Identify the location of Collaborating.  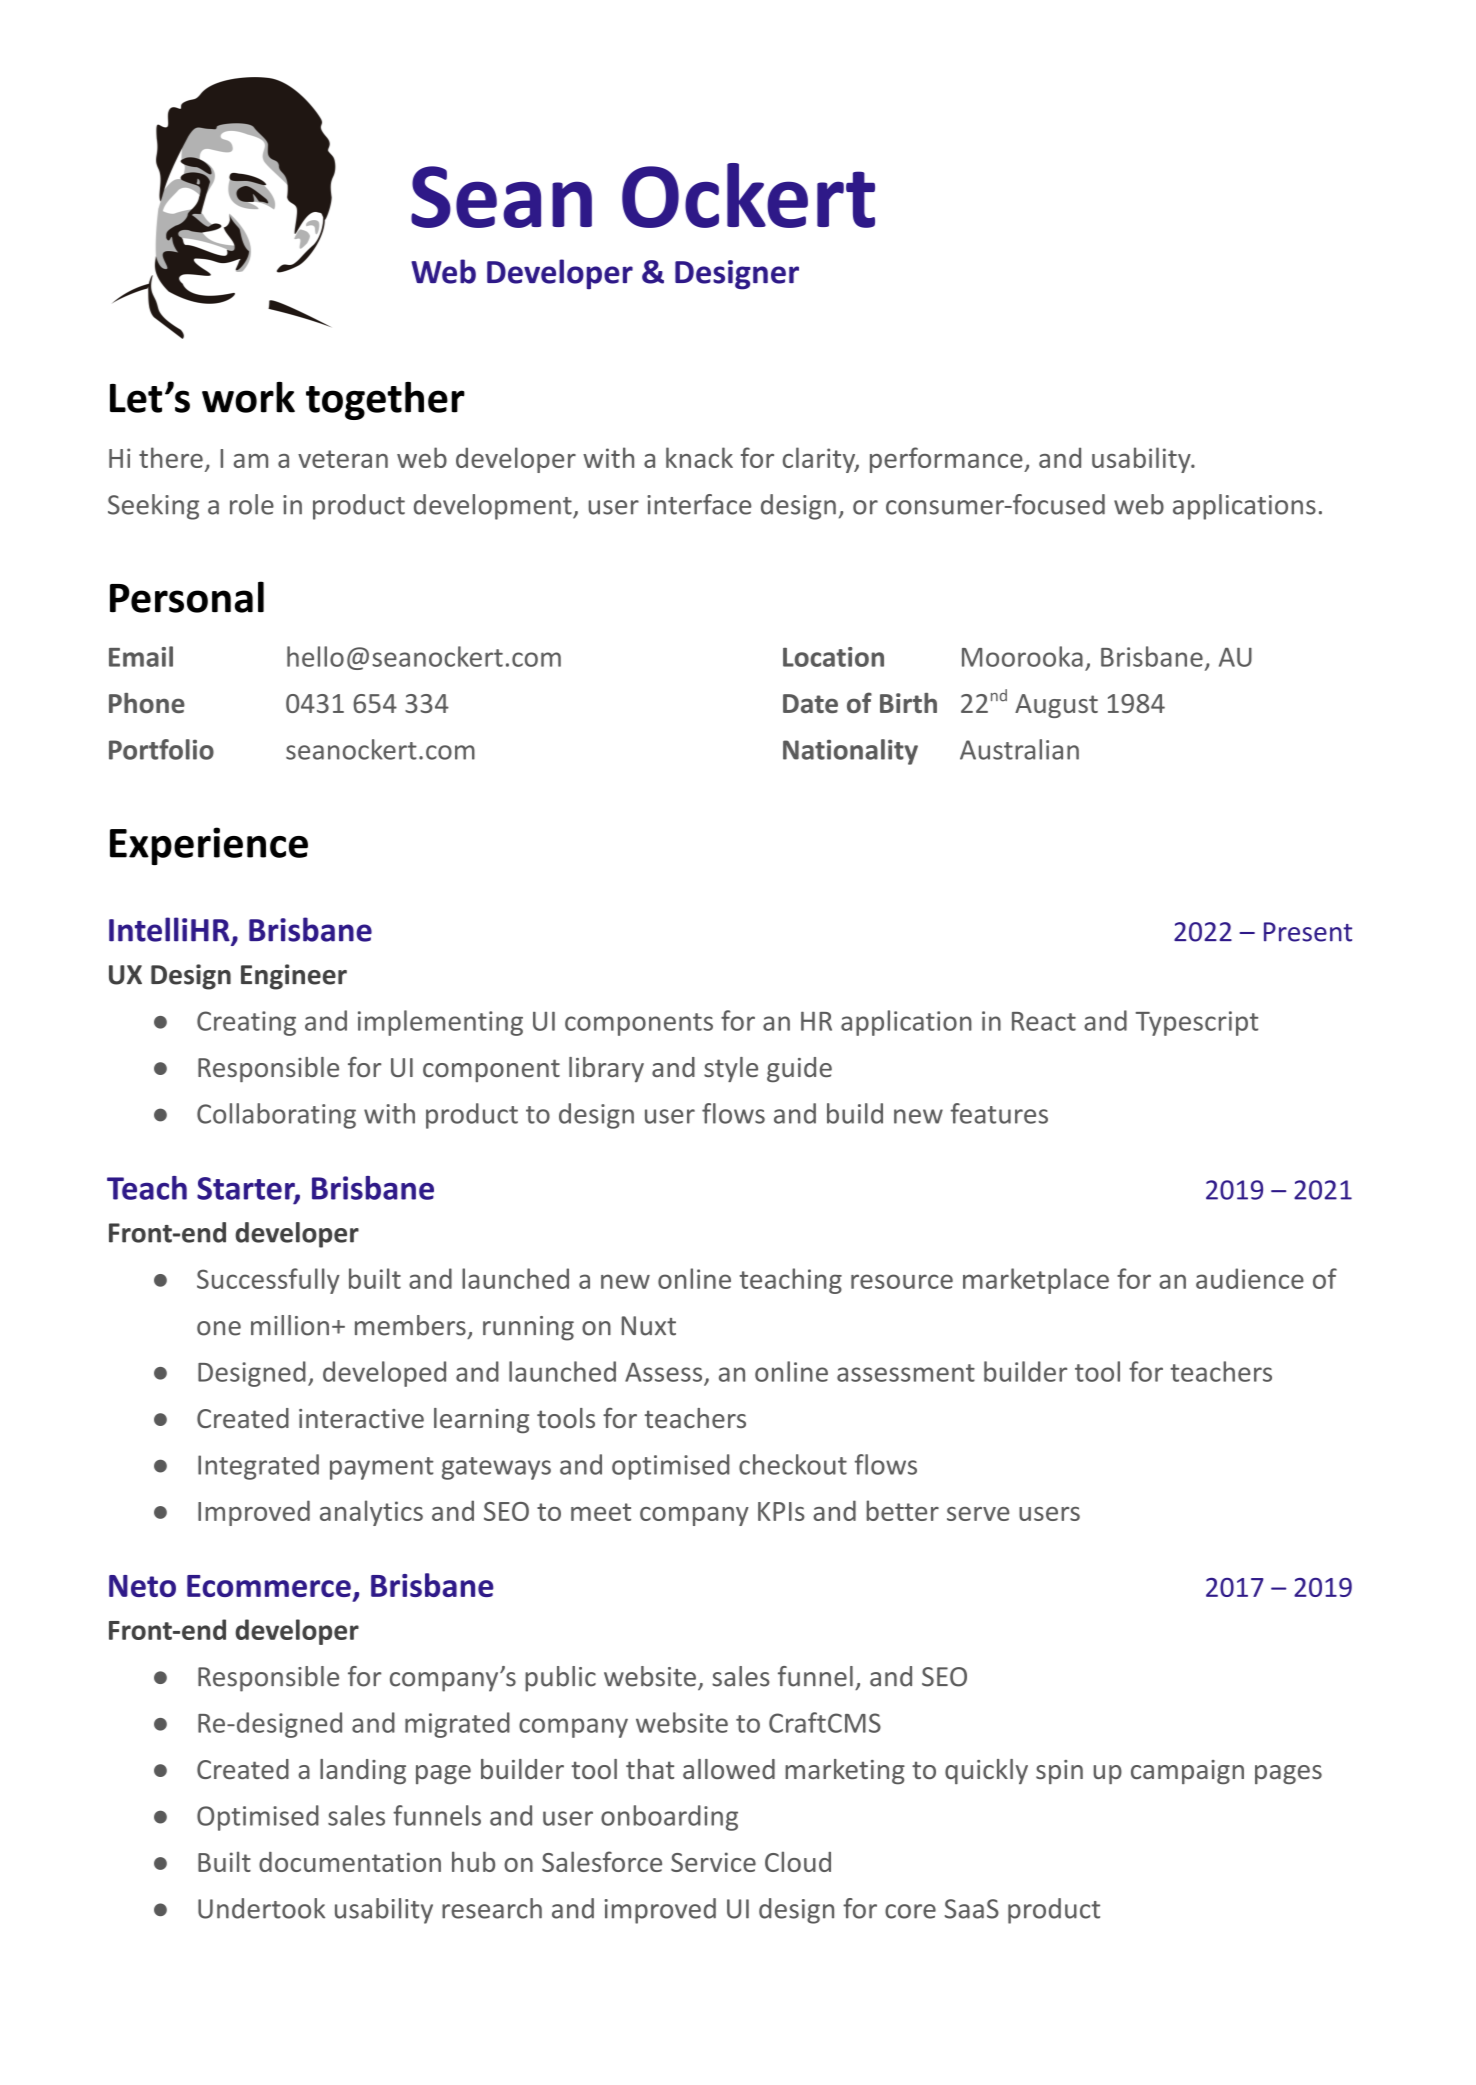
(276, 1116).
